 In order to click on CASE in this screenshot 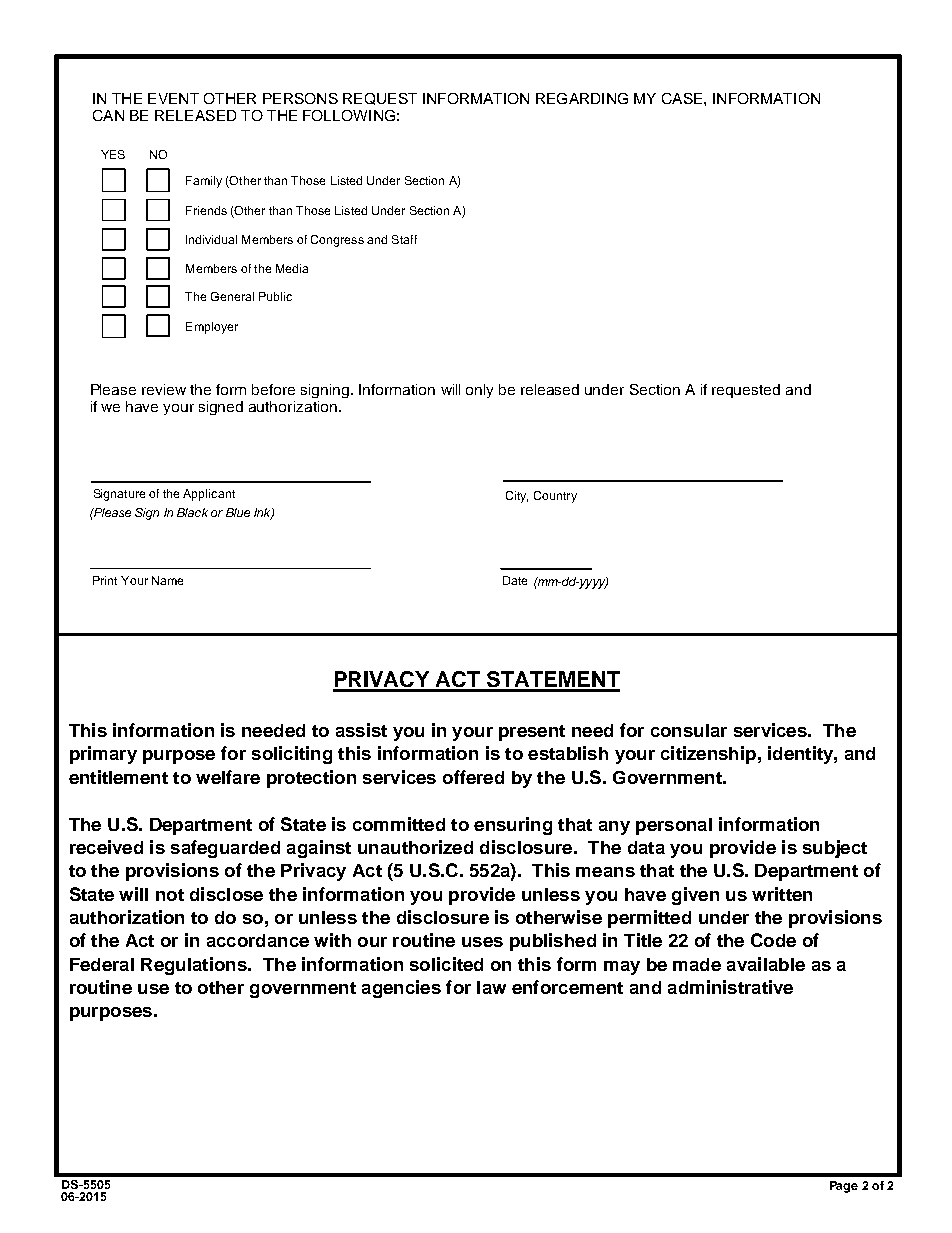, I will do `click(682, 98)`.
